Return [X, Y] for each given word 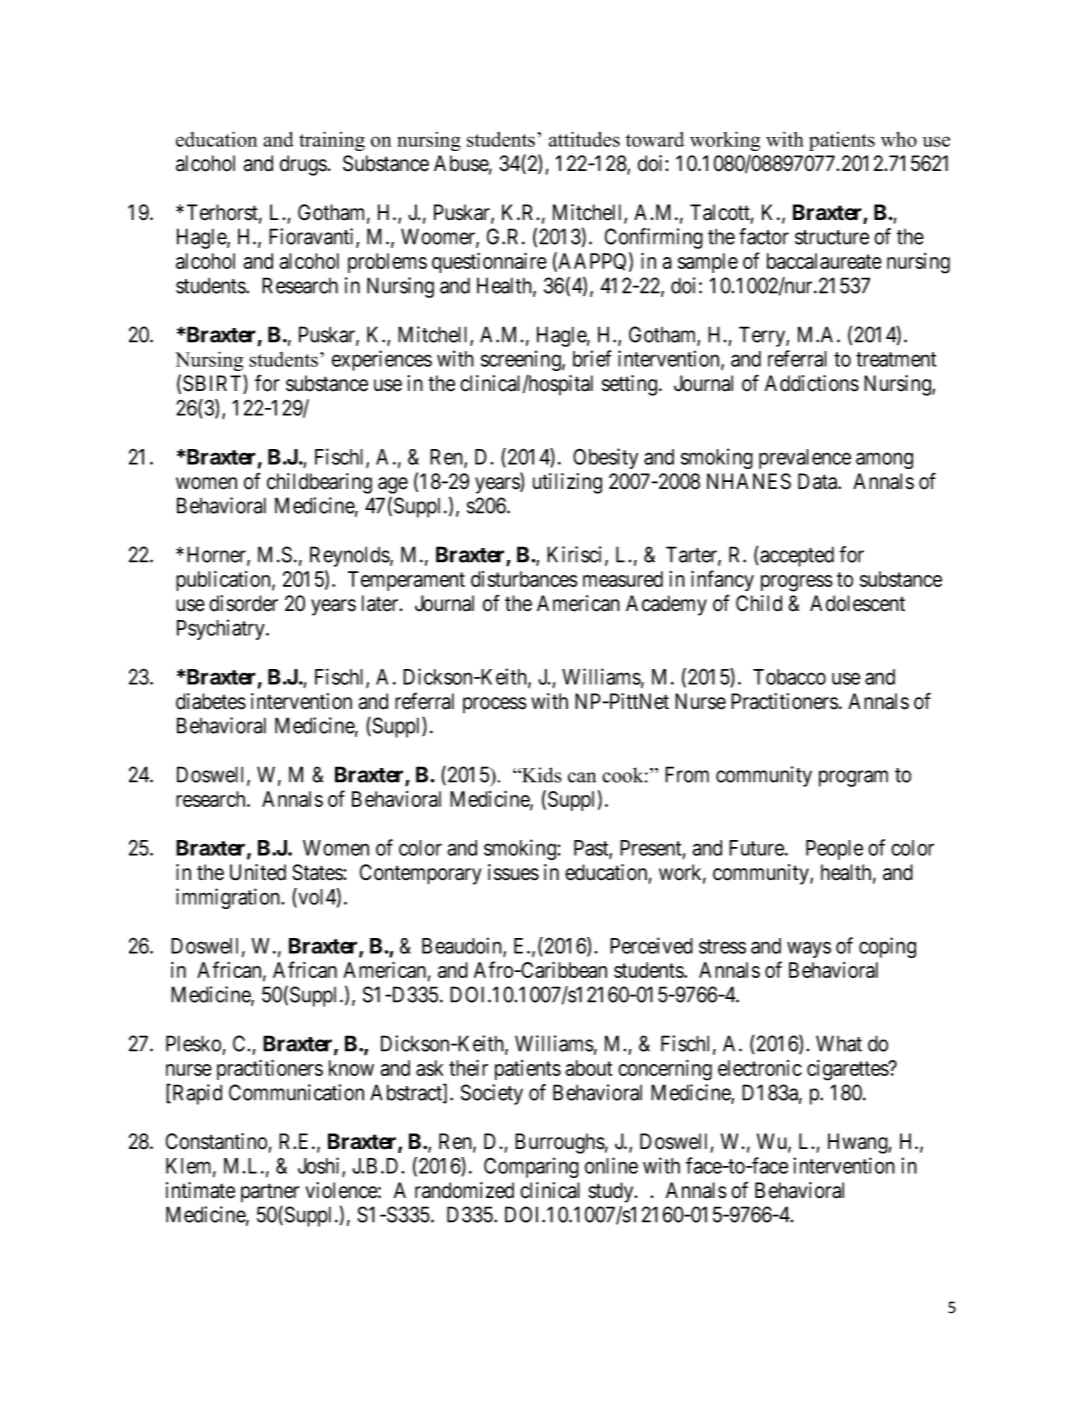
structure [832, 237]
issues [513, 872]
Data [819, 481]
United [258, 872]
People [834, 850]
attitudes [584, 139]
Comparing [531, 1167]
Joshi [320, 1166]
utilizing [567, 483]
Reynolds [350, 556]
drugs [304, 165]
